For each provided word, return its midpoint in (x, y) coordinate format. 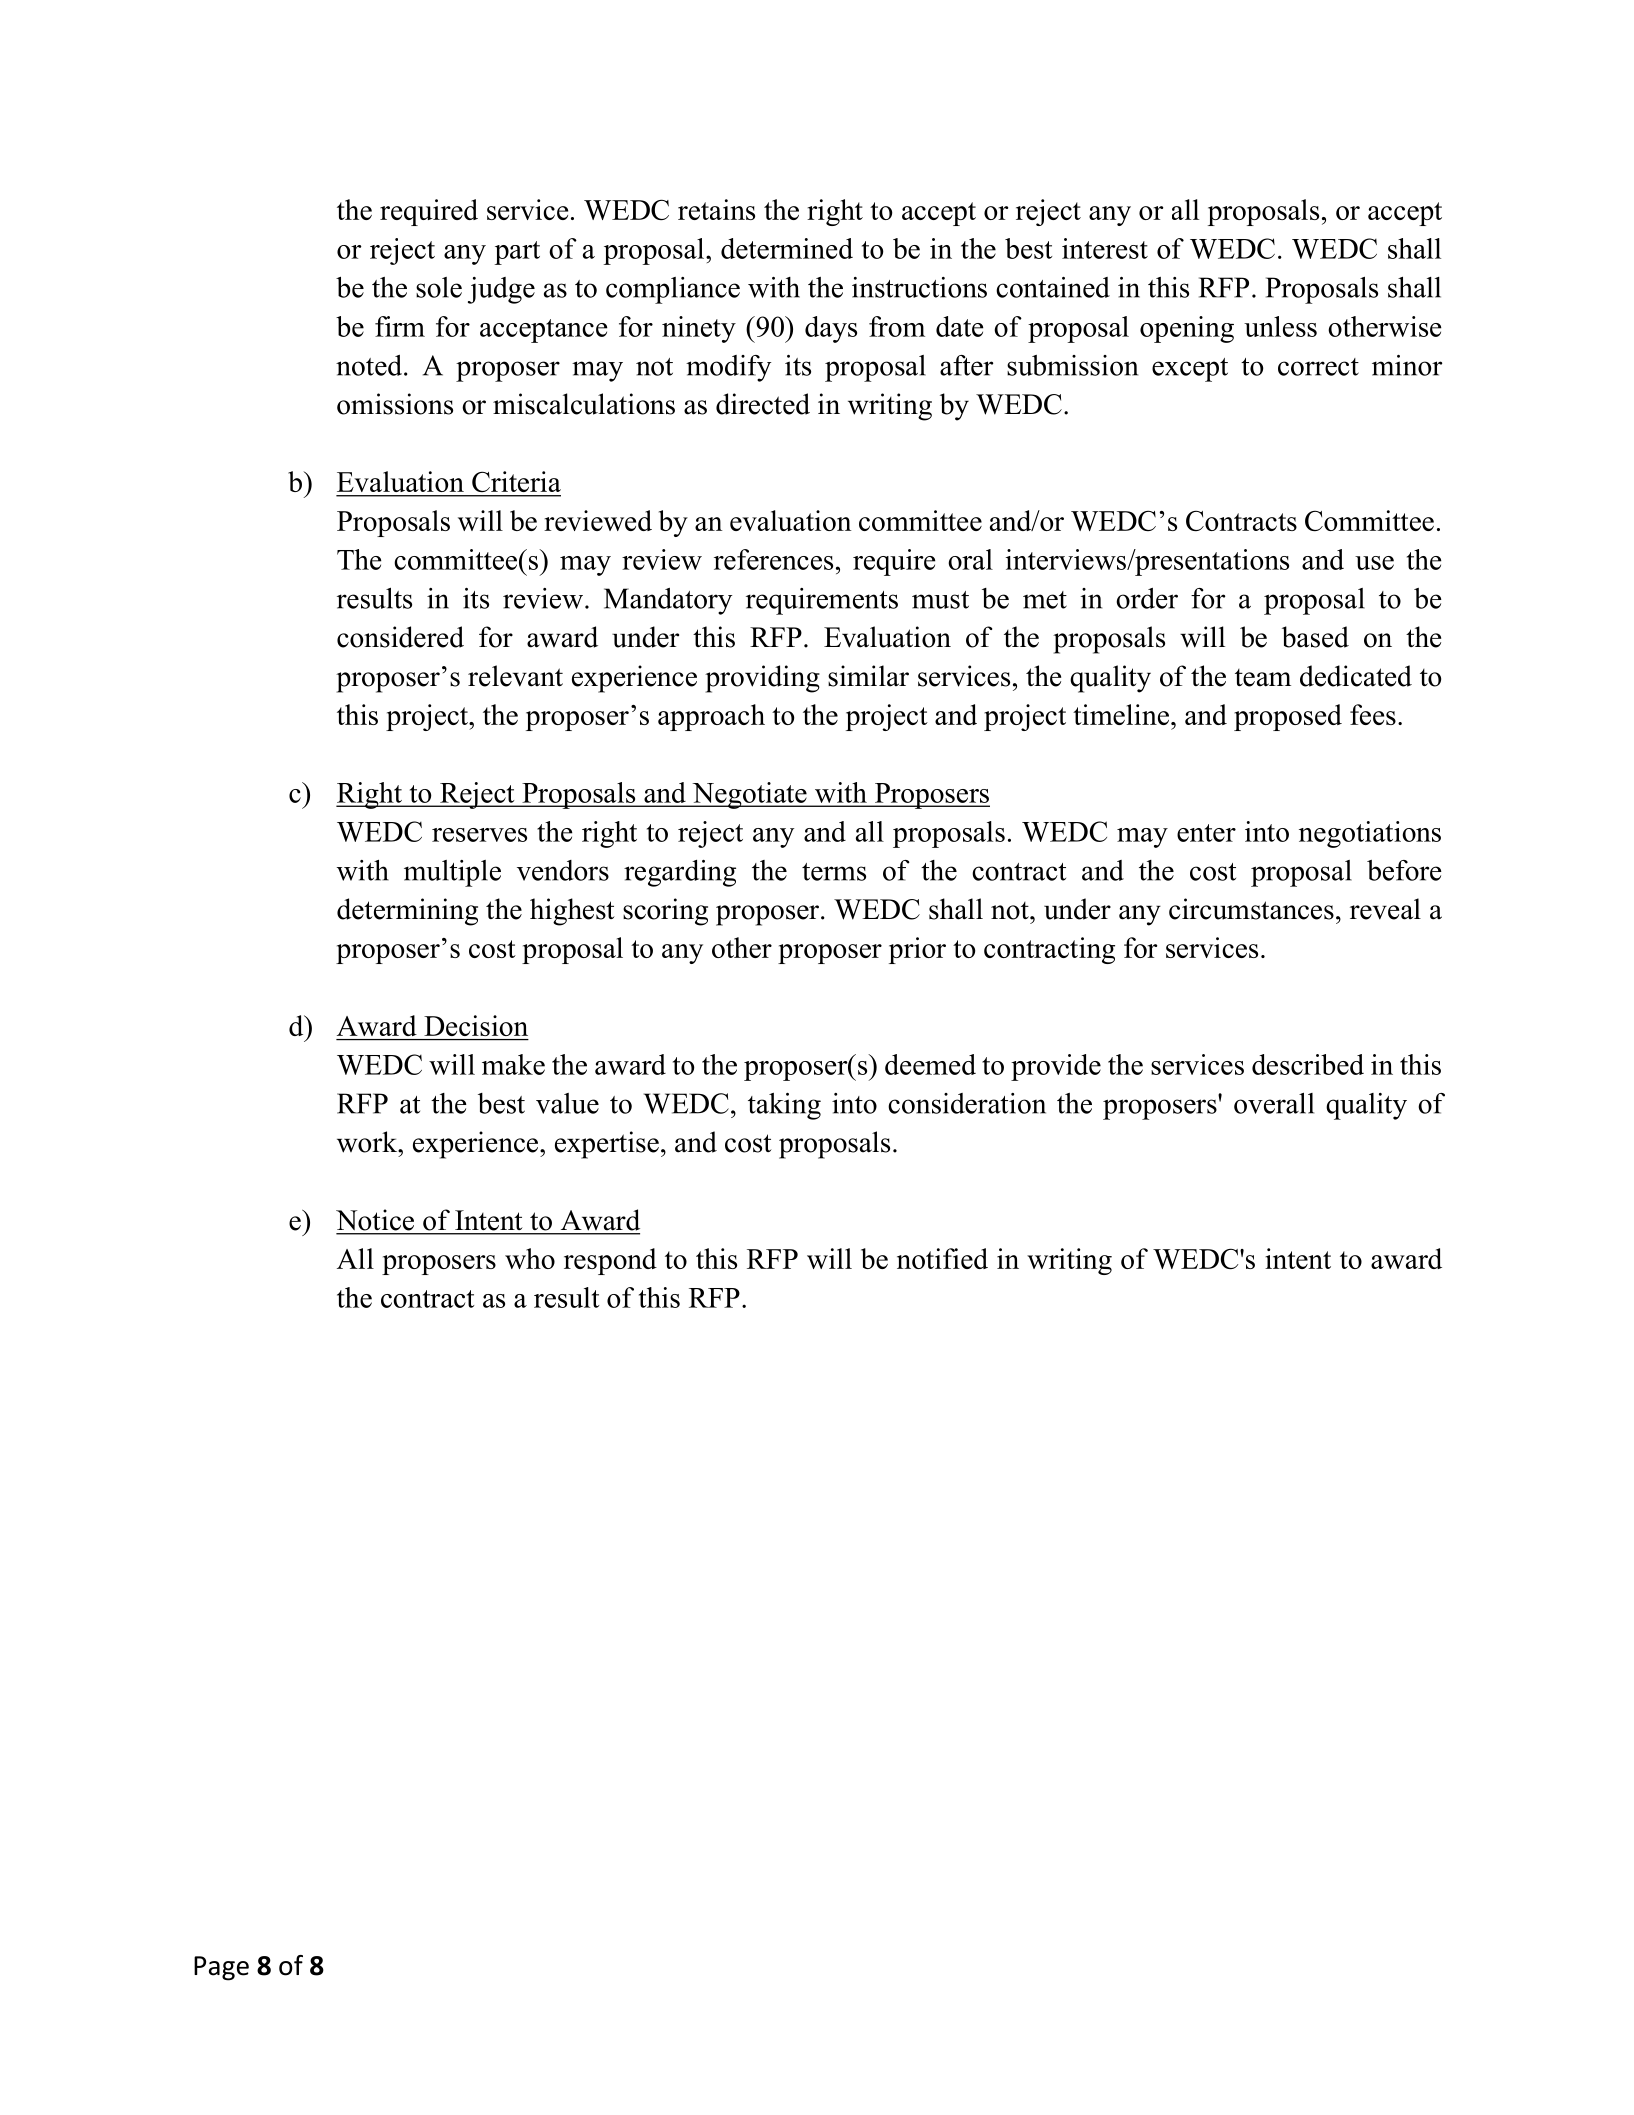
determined (787, 248)
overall (1274, 1103)
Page (221, 1968)
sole (439, 287)
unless (1280, 326)
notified (942, 1258)
